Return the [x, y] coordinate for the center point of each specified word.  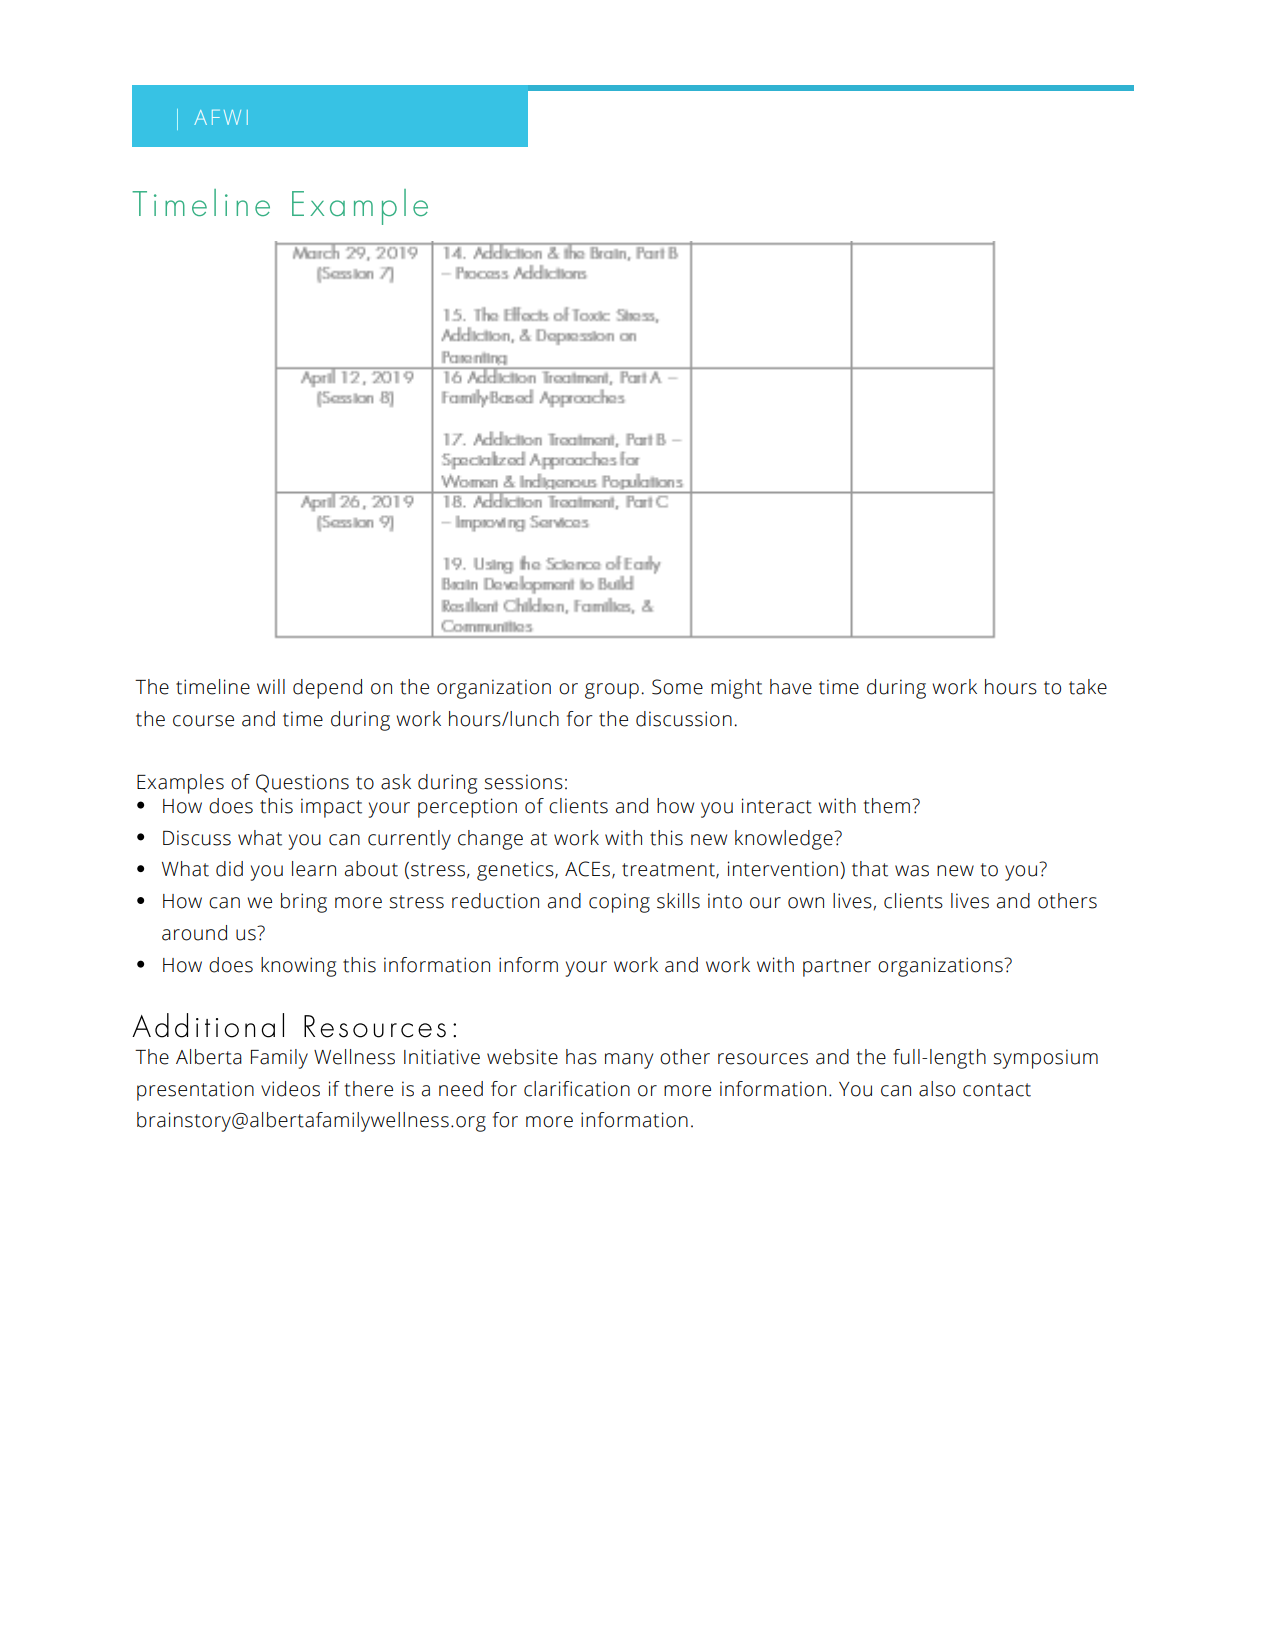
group [612, 691]
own [806, 903]
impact [331, 808]
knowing [298, 967]
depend [327, 689]
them [887, 806]
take [1088, 687]
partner [837, 968]
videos [290, 1089]
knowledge [785, 840]
